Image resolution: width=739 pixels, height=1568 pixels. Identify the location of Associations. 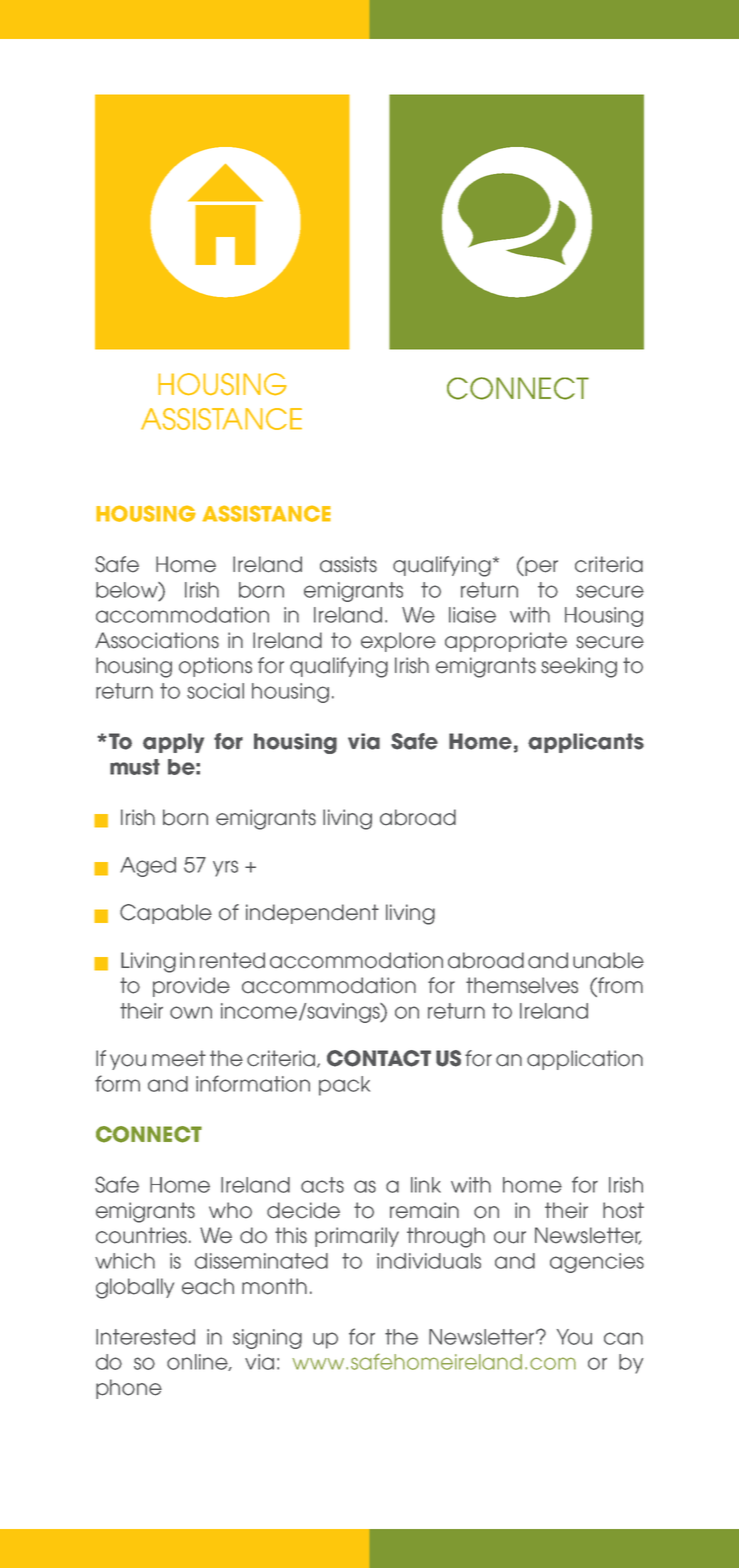
(157, 640).
